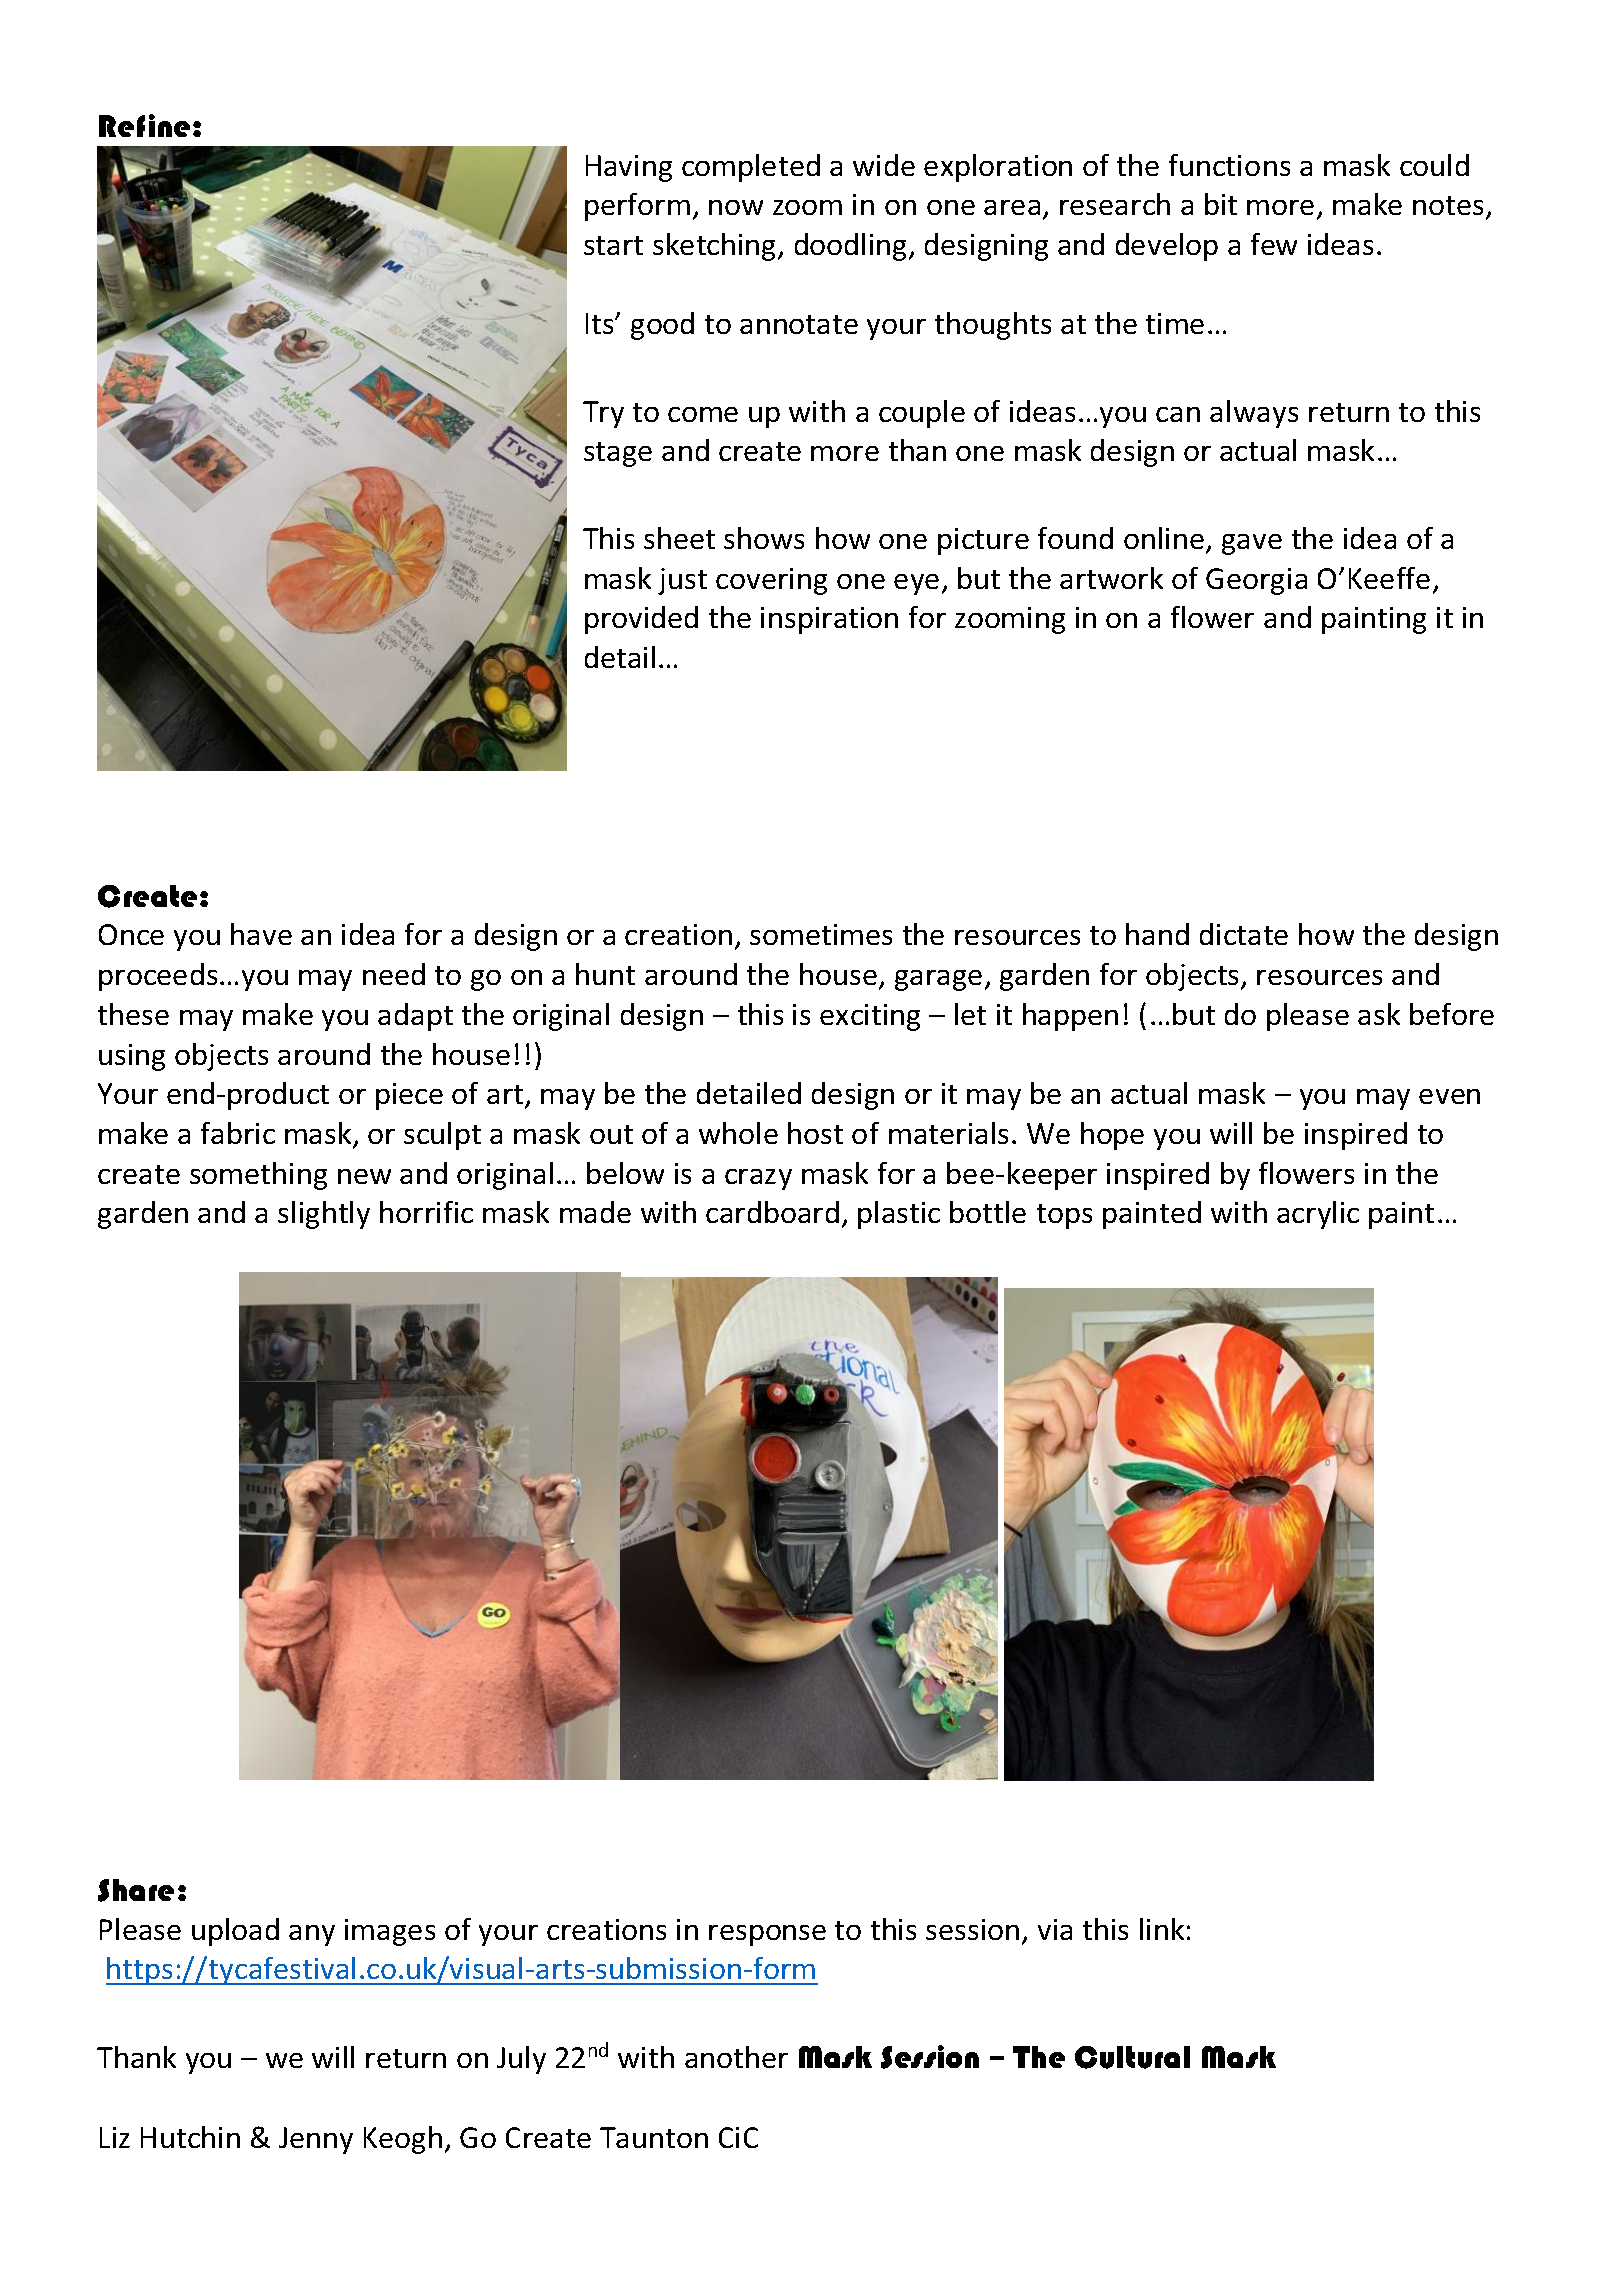 Image resolution: width=1613 pixels, height=2283 pixels. Describe the element at coordinates (144, 125) in the screenshot. I see `Refine` at that location.
